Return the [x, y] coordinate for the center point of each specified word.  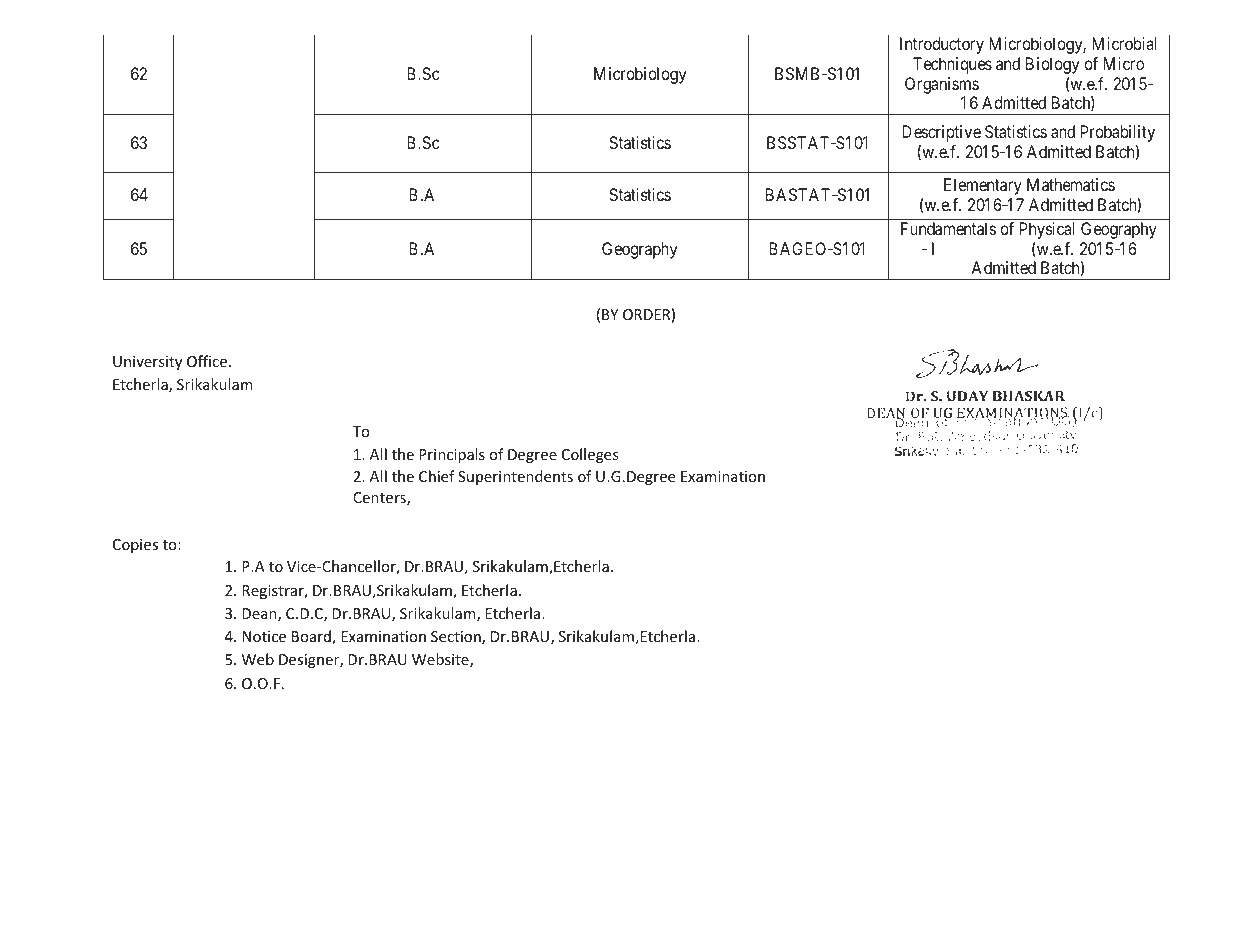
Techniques [952, 65]
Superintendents [515, 477]
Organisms [942, 85]
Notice [264, 636]
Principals [452, 455]
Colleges [590, 455]
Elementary [983, 186]
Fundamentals [948, 228]
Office [207, 361]
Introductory [942, 45]
